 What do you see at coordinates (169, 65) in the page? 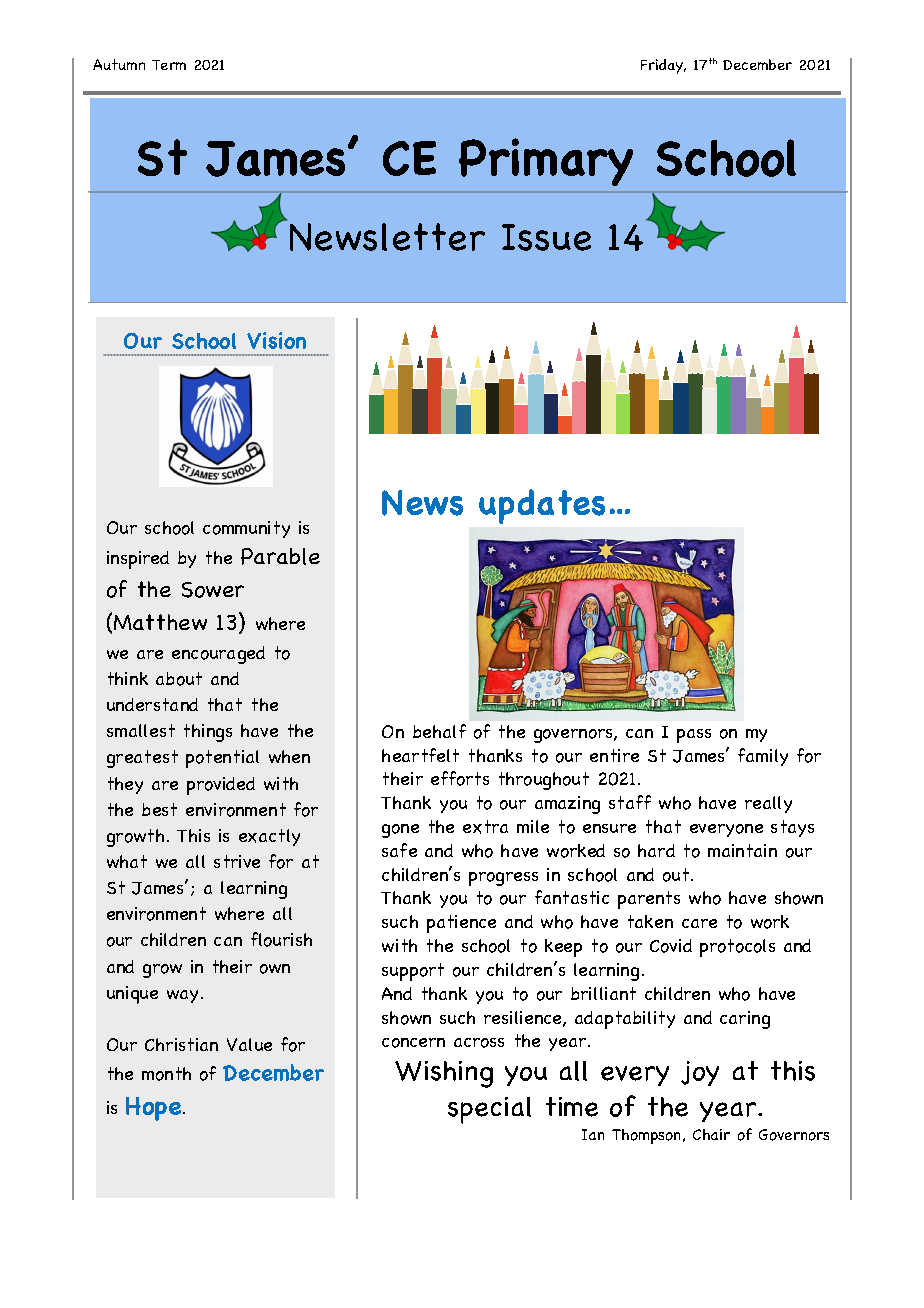
I see `Term` at bounding box center [169, 65].
